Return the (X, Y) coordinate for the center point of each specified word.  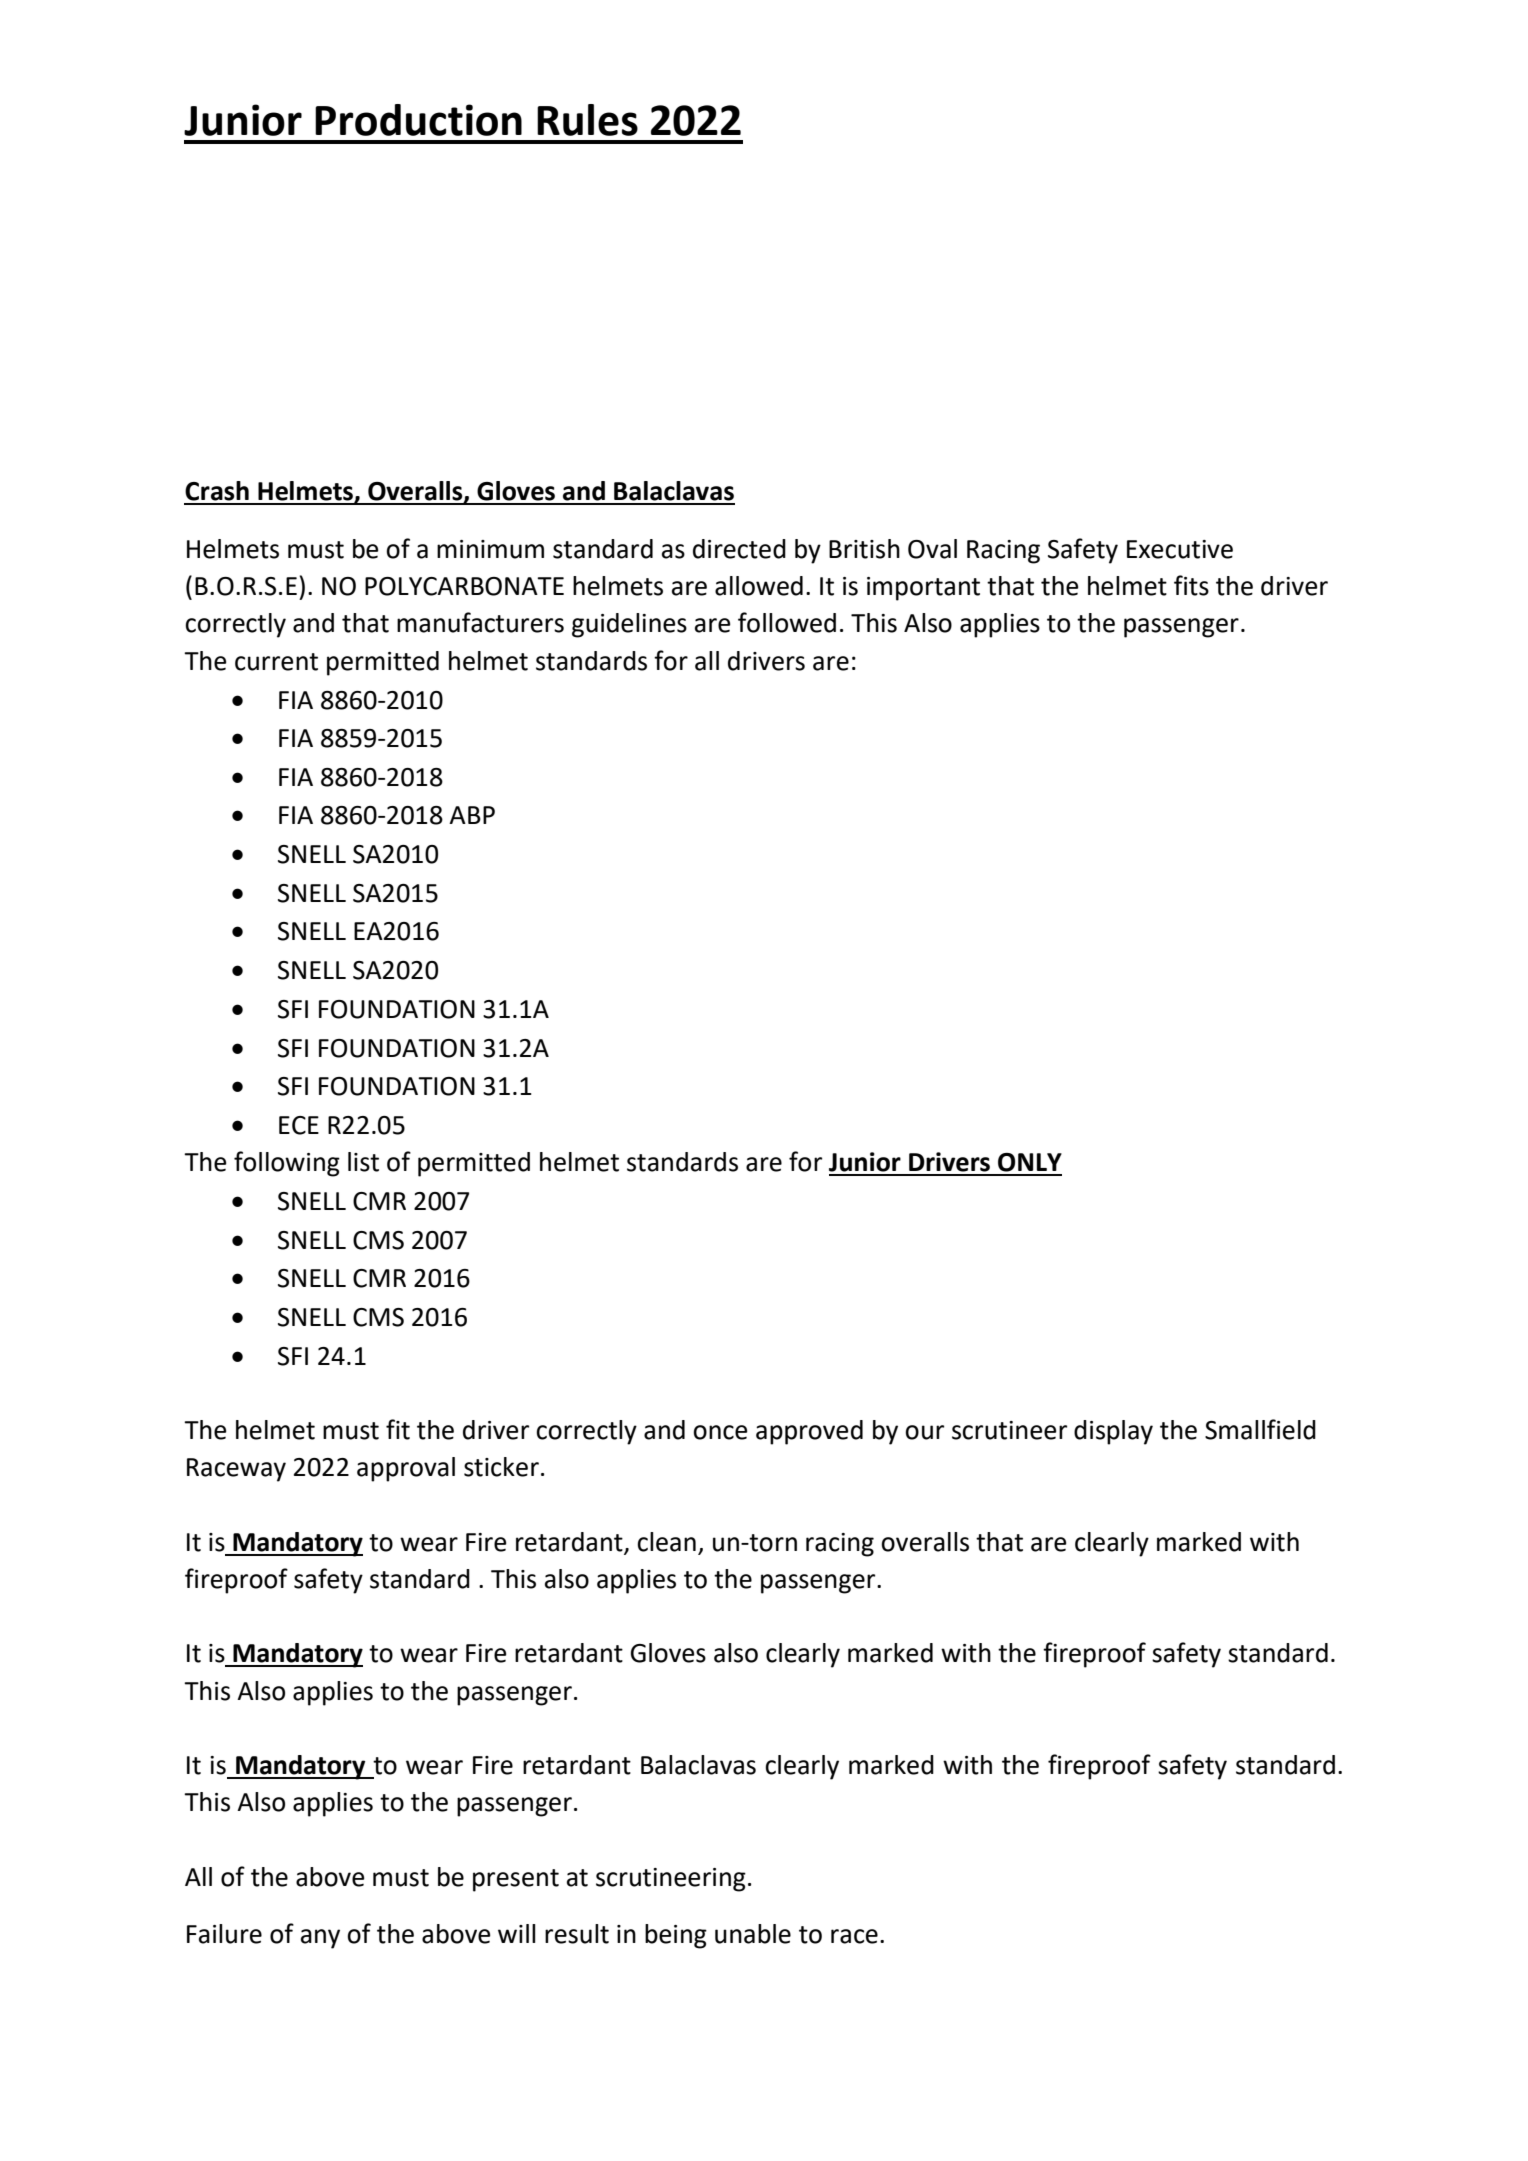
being (676, 1936)
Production (418, 120)
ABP (472, 815)
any (320, 1939)
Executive (1180, 549)
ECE (299, 1125)
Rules (587, 120)
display (1113, 1432)
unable (753, 1934)
